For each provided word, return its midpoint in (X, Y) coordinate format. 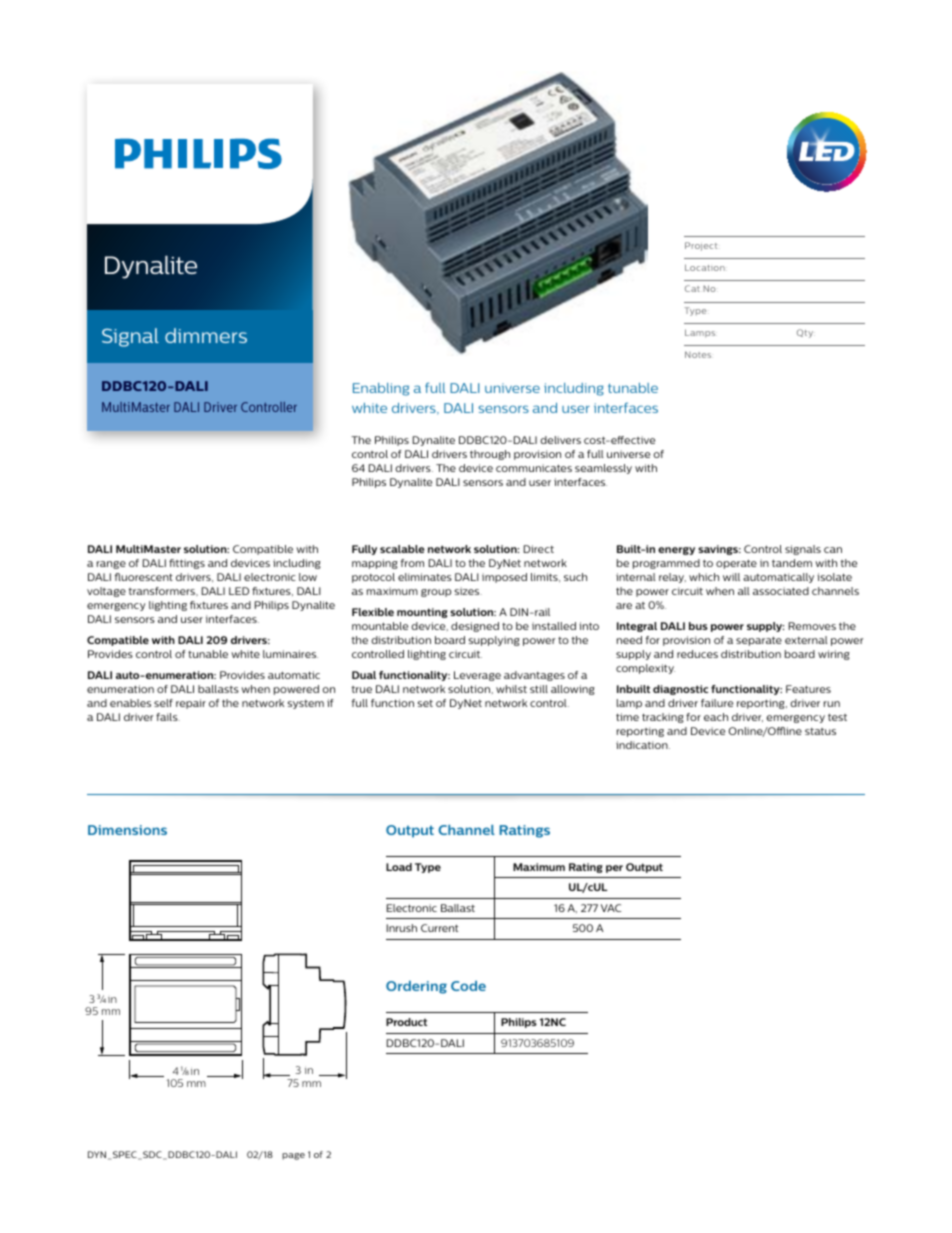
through (490, 455)
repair (191, 704)
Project (701, 246)
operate (736, 564)
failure (717, 703)
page (293, 1156)
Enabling (381, 389)
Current (439, 928)
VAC (611, 908)
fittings (187, 564)
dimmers (206, 335)
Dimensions (127, 830)
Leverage (477, 676)
